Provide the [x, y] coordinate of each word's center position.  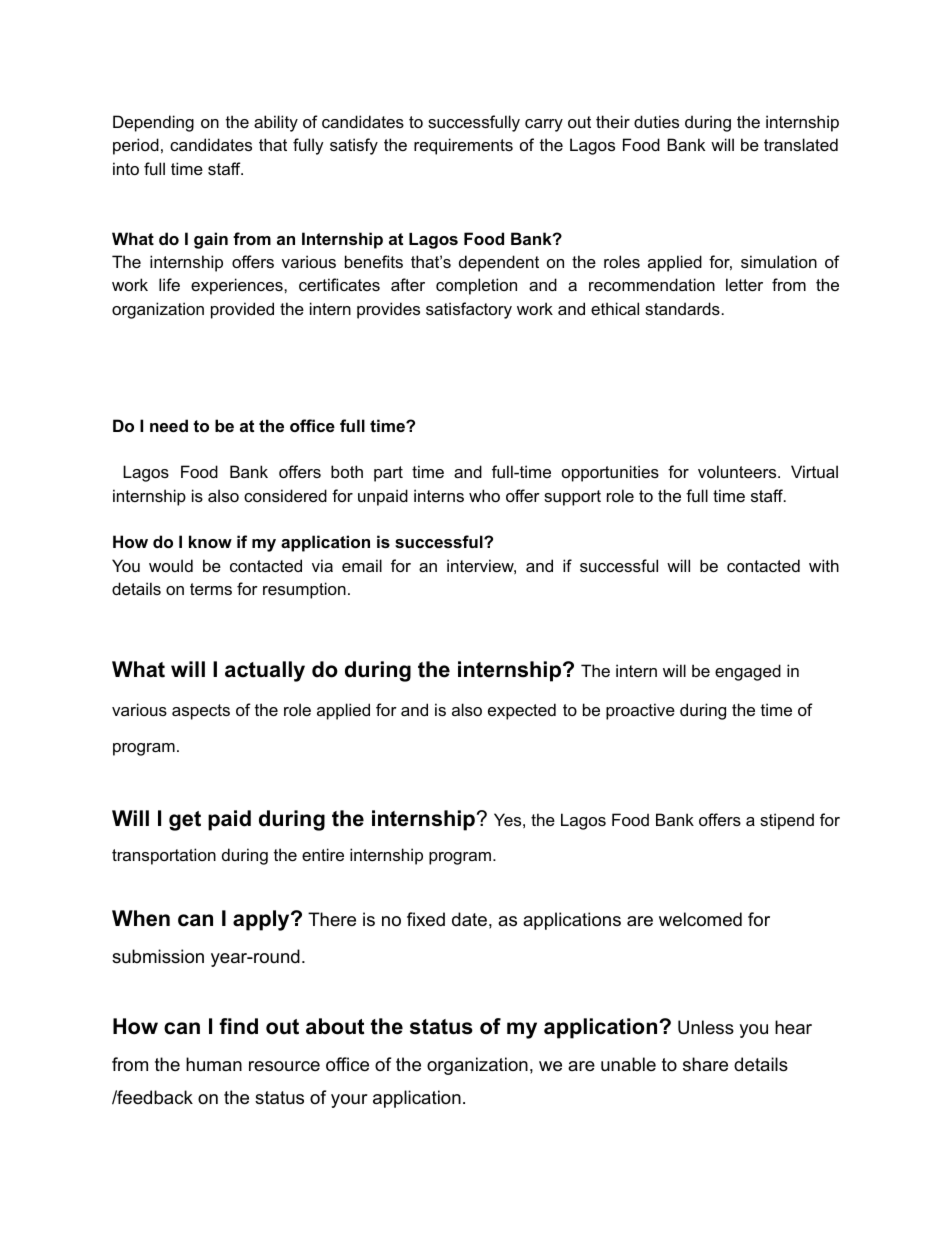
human [214, 1064]
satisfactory [469, 310]
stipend [787, 821]
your [349, 1101]
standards [682, 308]
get [185, 821]
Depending [153, 123]
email [362, 565]
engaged [748, 672]
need [169, 425]
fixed [426, 919]
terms [211, 589]
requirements [463, 146]
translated [801, 144]
